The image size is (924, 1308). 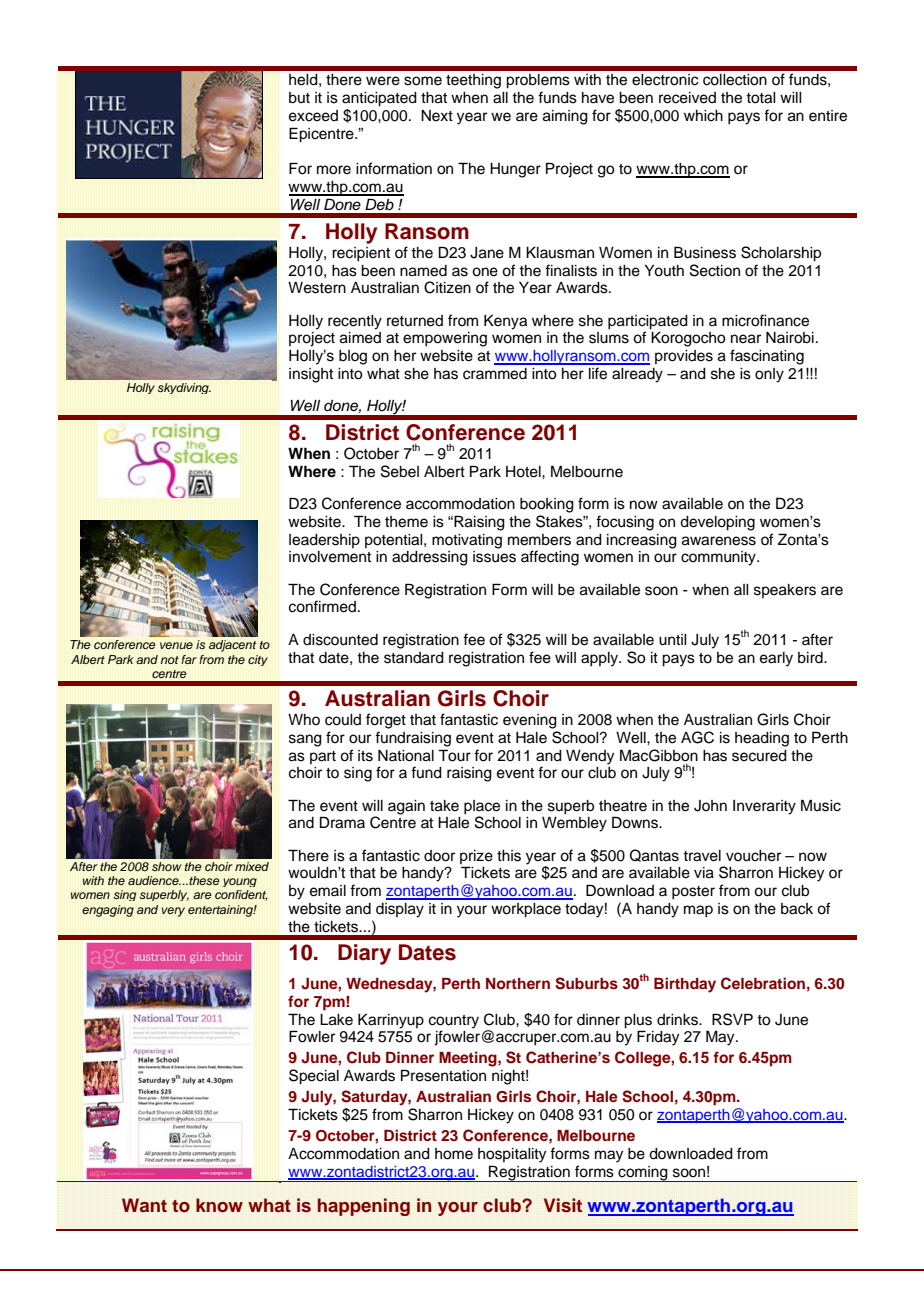 What do you see at coordinates (643, 1174) in the screenshot?
I see `coming` at bounding box center [643, 1174].
